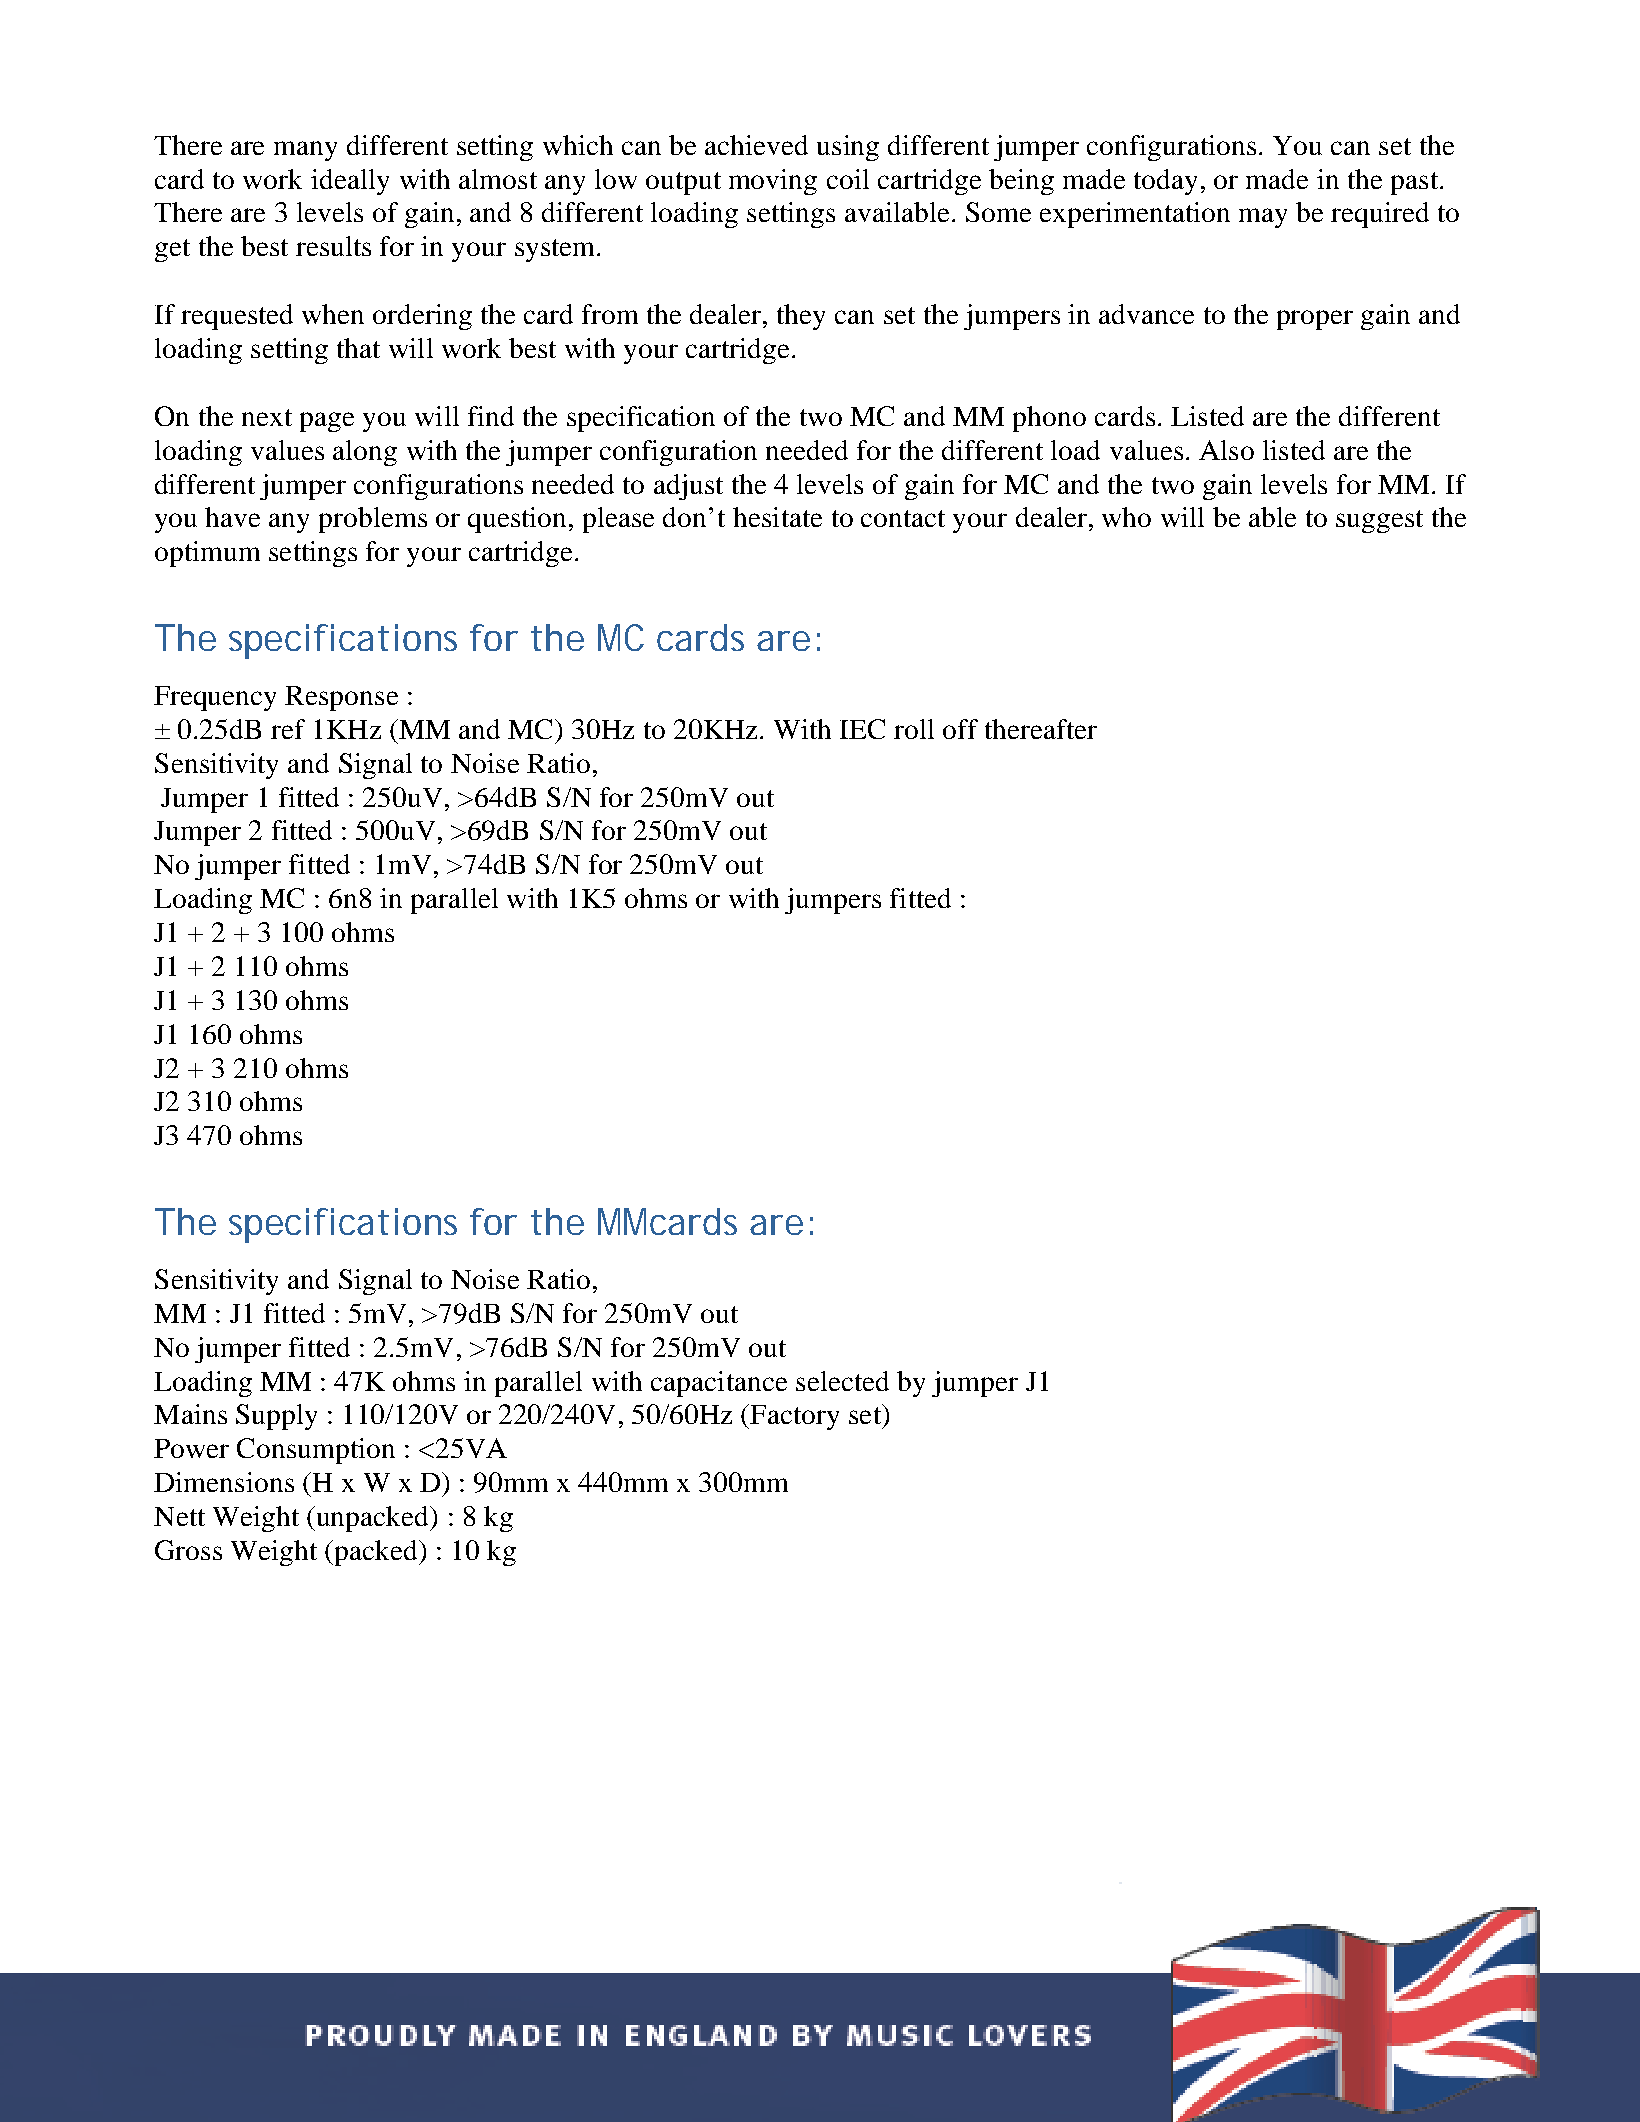  I want to click on Response, so click(341, 698).
